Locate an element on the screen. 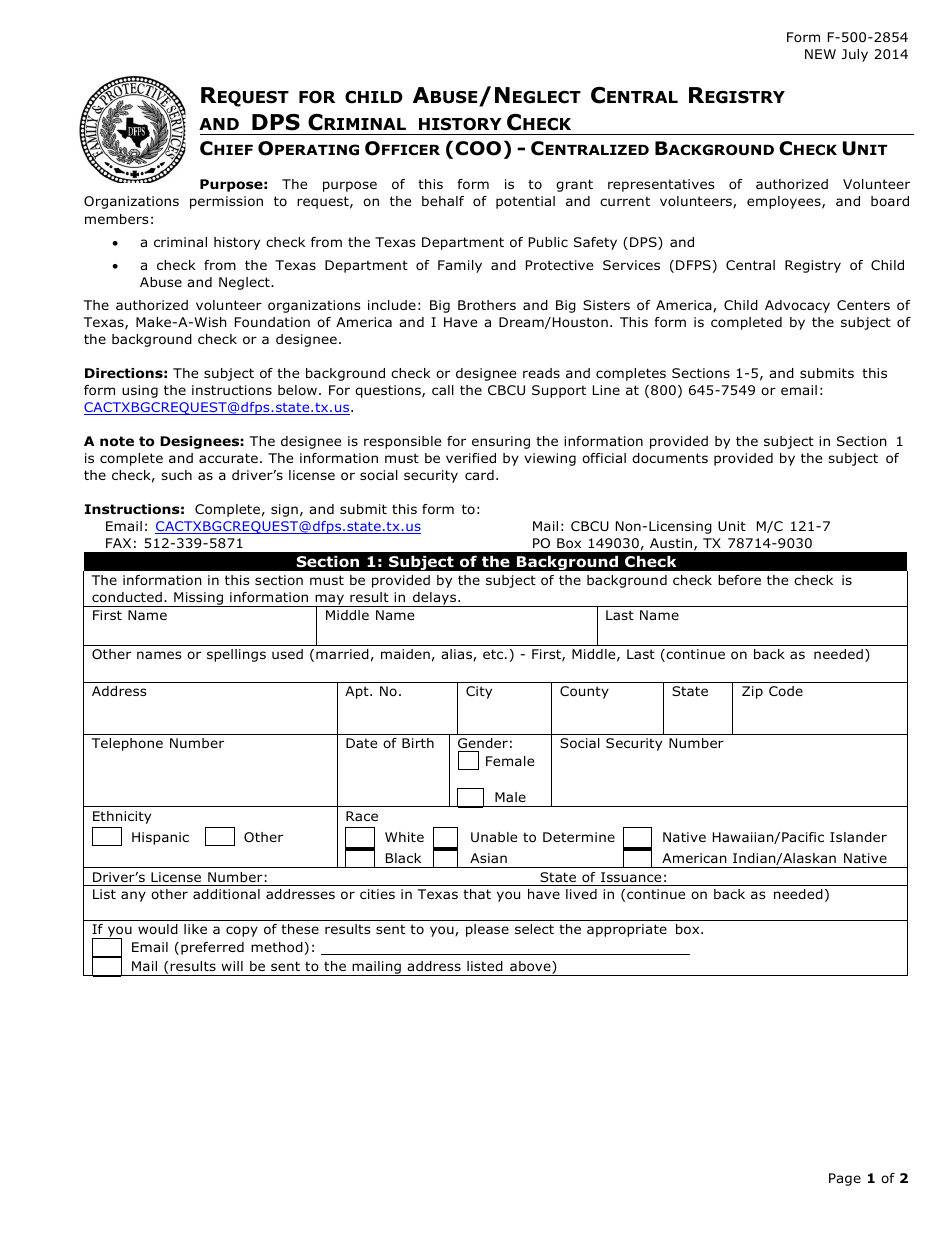 This screenshot has height=1233, width=952. Islander is located at coordinates (858, 837).
